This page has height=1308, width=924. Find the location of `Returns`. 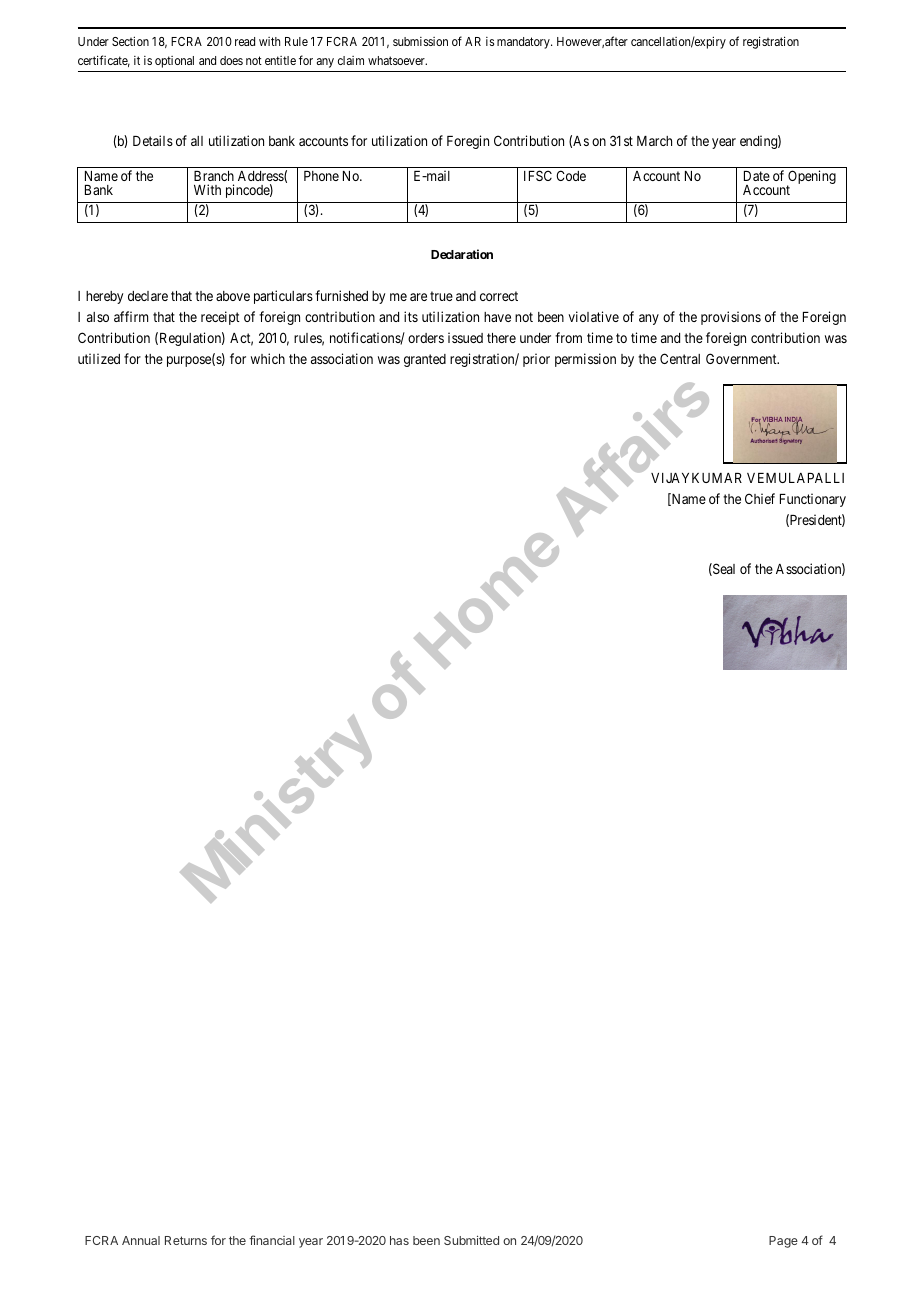

Returns is located at coordinates (186, 1240).
